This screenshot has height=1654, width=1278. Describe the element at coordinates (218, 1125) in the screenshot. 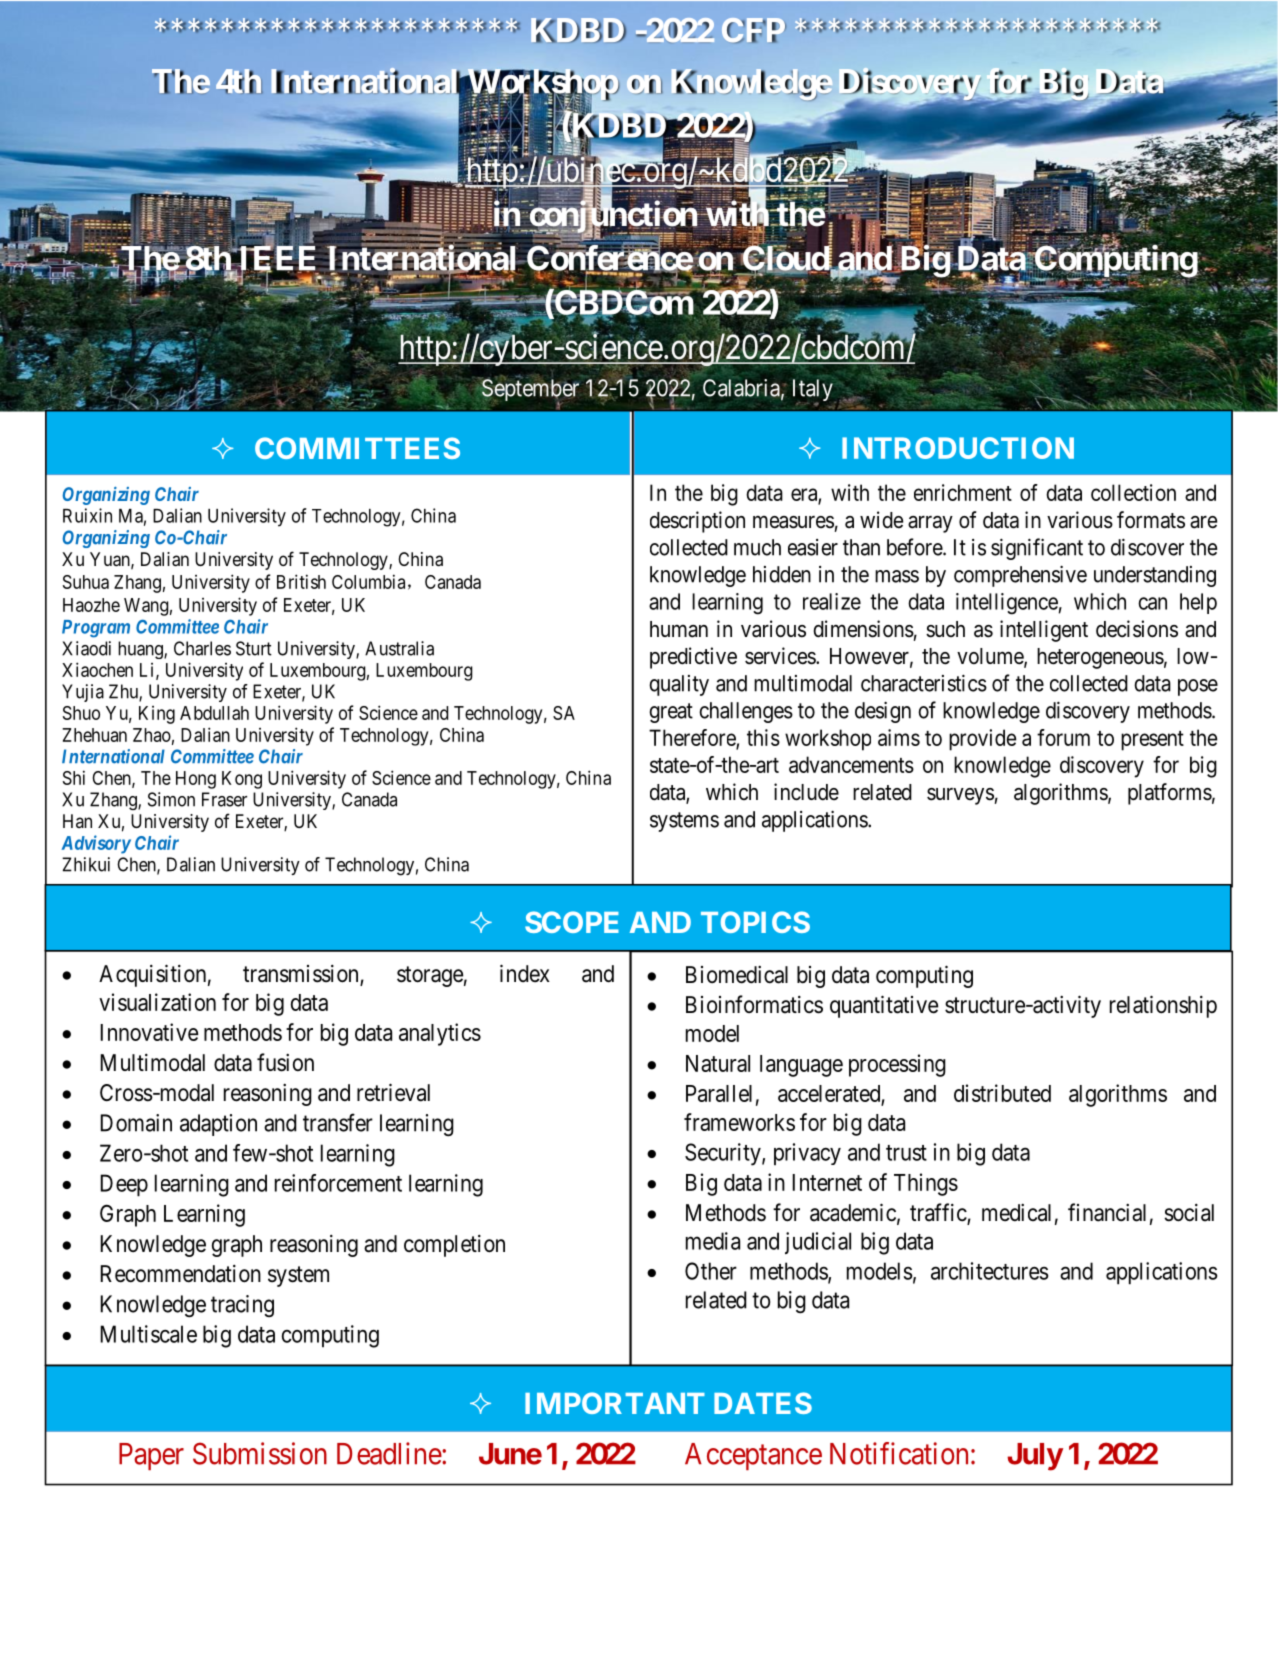

I see `adaption` at that location.
